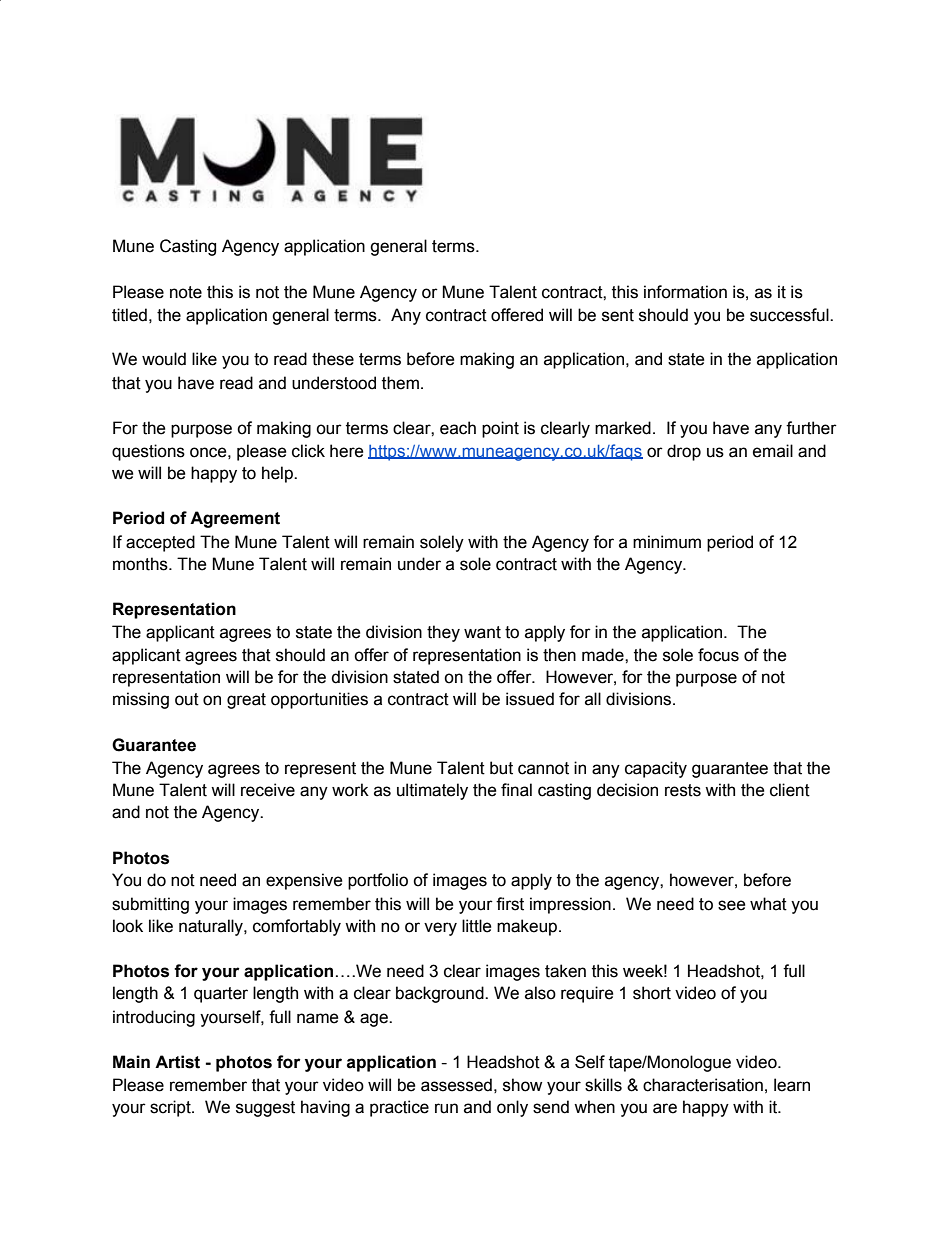  I want to click on Artist, so click(177, 1062).
